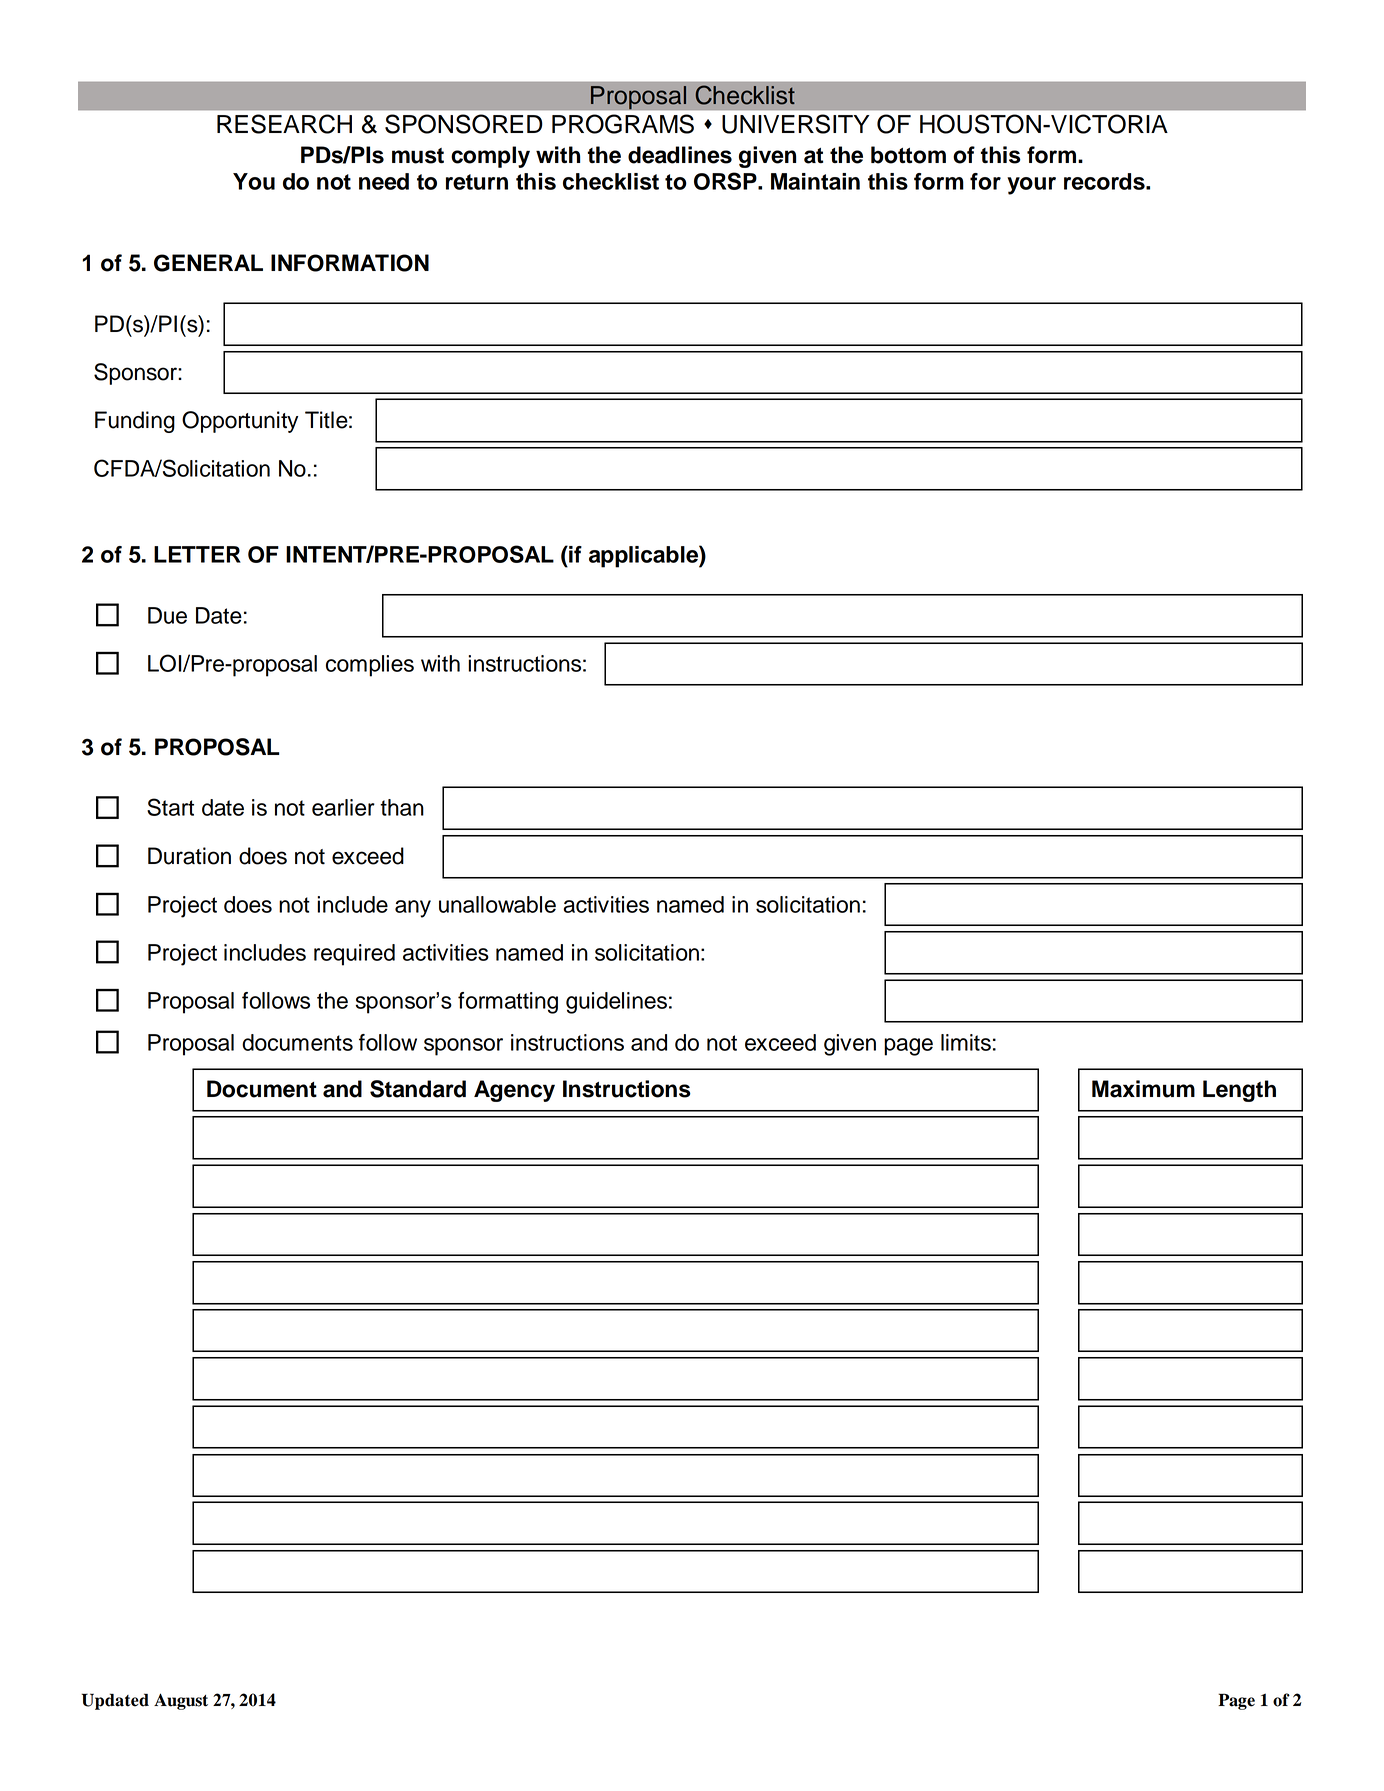  I want to click on August, so click(181, 1701).
